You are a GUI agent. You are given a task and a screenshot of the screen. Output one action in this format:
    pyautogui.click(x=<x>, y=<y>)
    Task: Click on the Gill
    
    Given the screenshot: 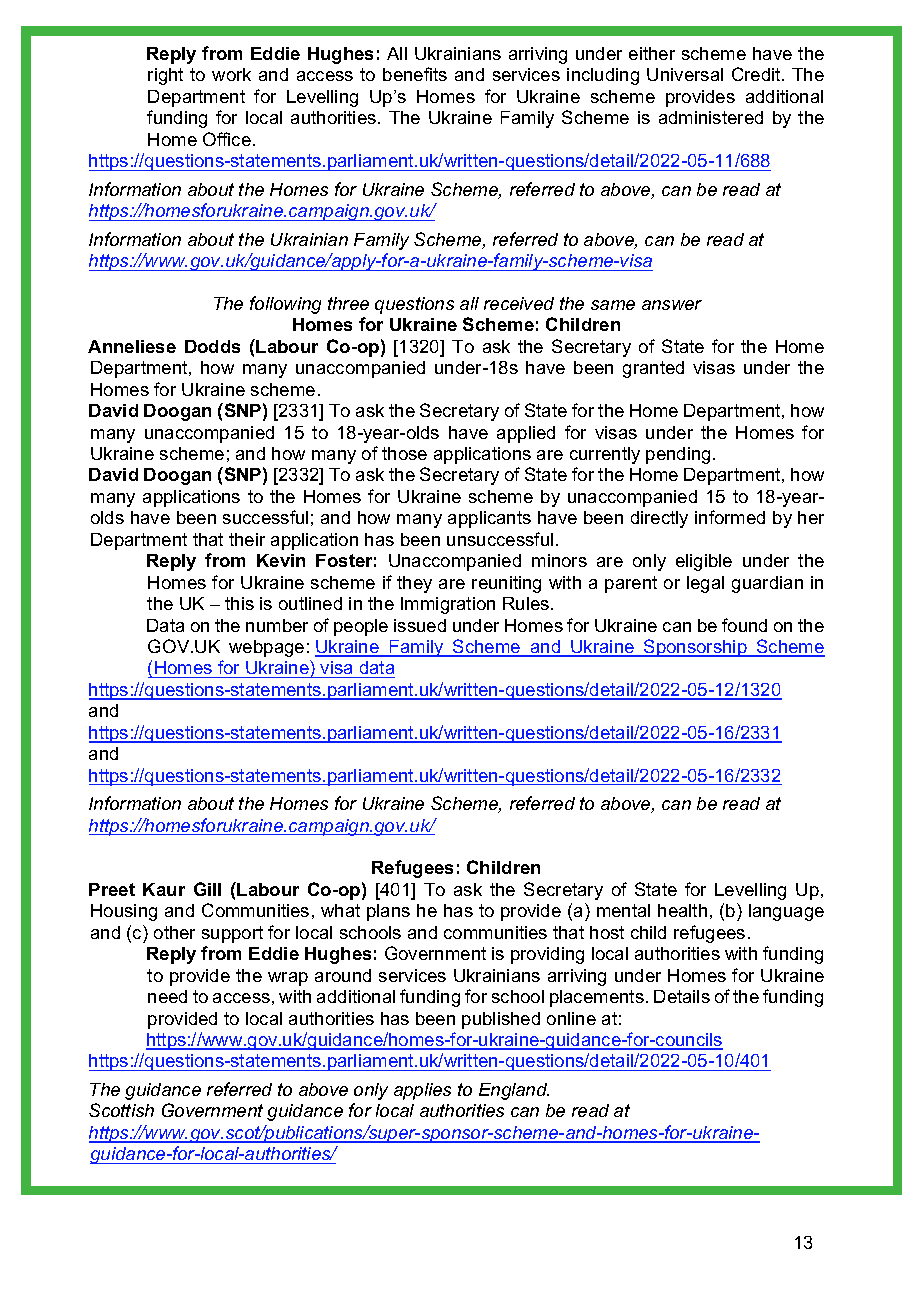 What is the action you would take?
    pyautogui.click(x=207, y=889)
